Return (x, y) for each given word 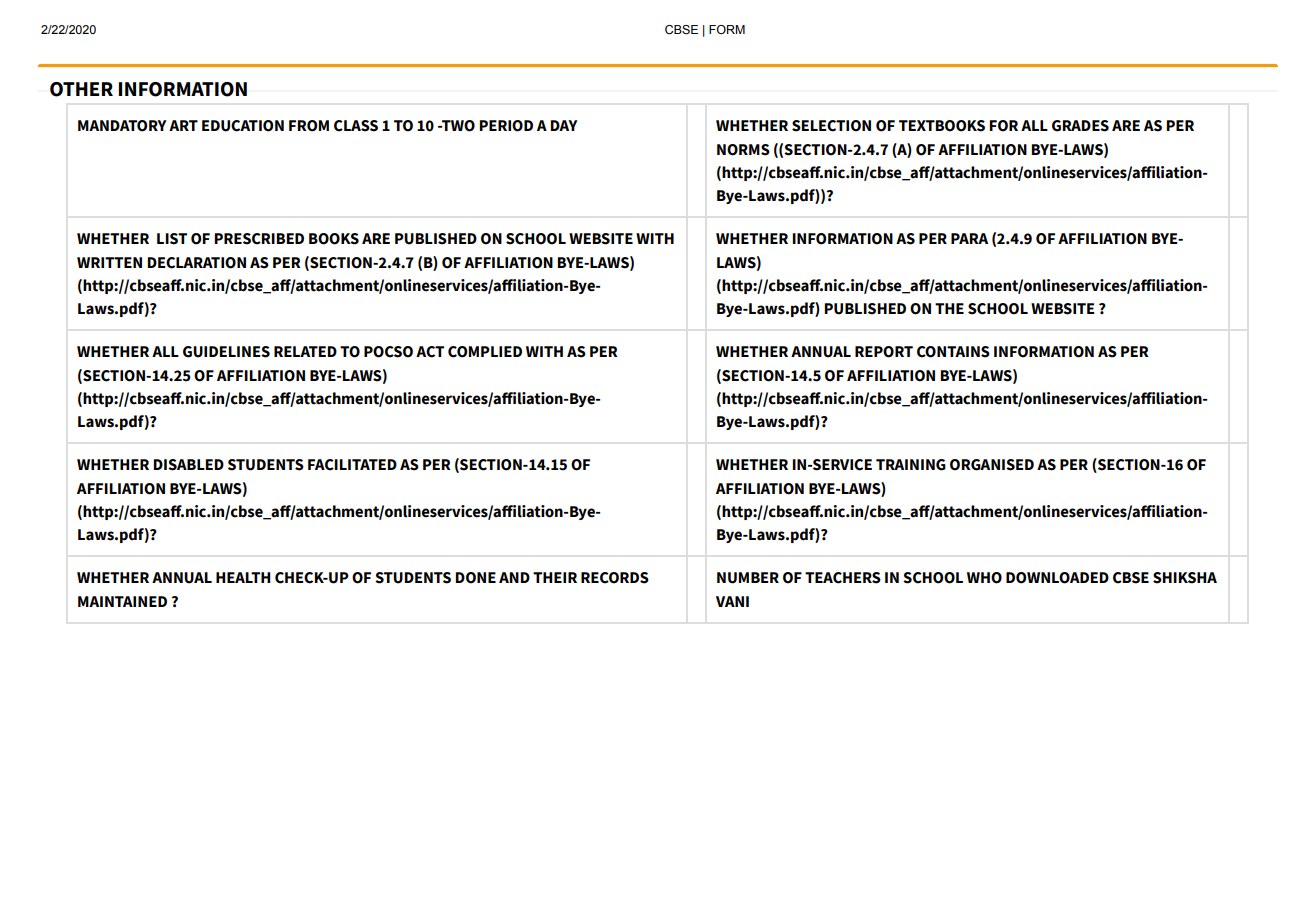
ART (183, 125)
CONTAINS (953, 352)
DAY (564, 125)
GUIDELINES (226, 352)
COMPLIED (485, 352)
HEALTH (243, 577)
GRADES (1080, 126)
